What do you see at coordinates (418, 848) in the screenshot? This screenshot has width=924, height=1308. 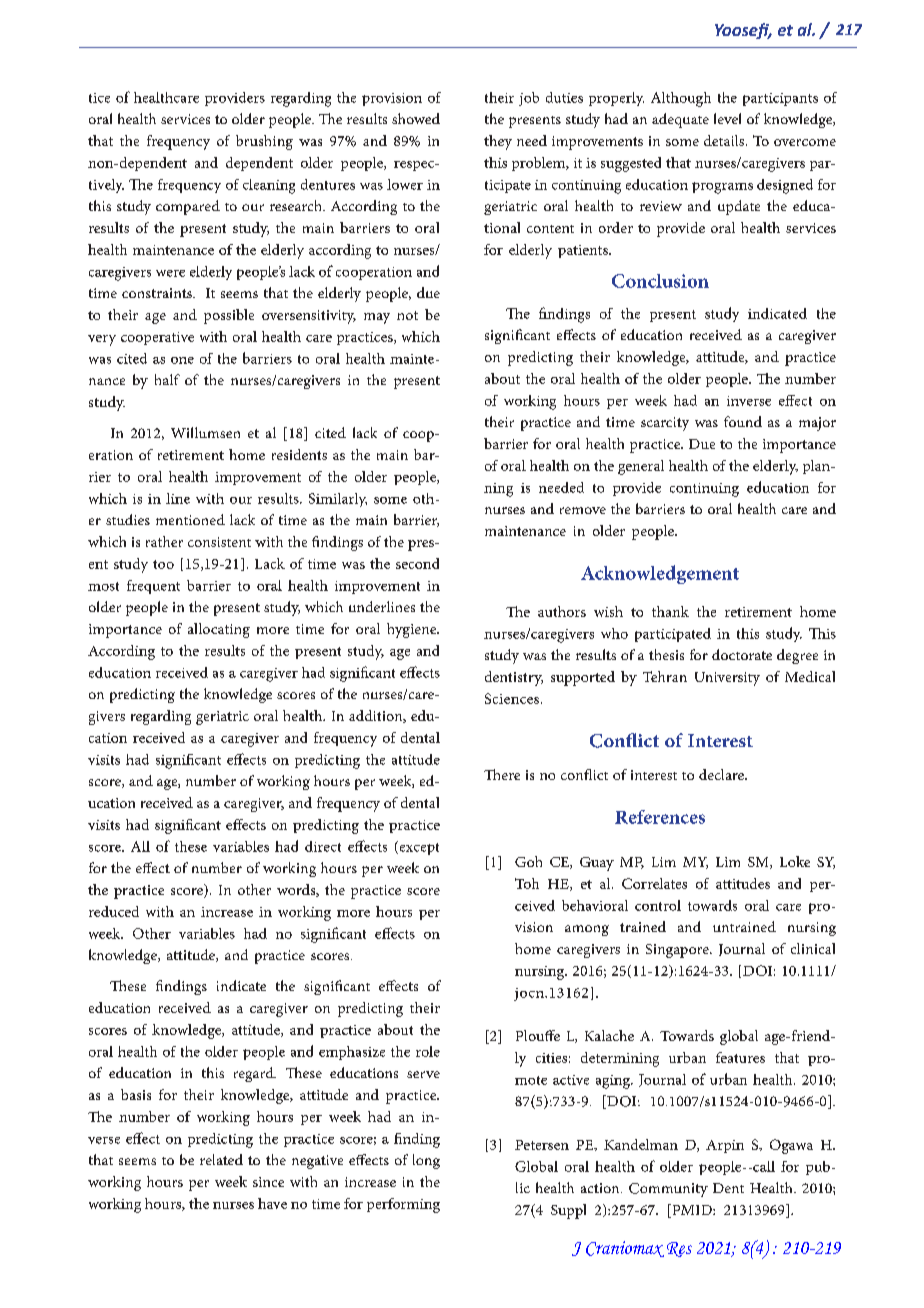 I see `except` at bounding box center [418, 848].
